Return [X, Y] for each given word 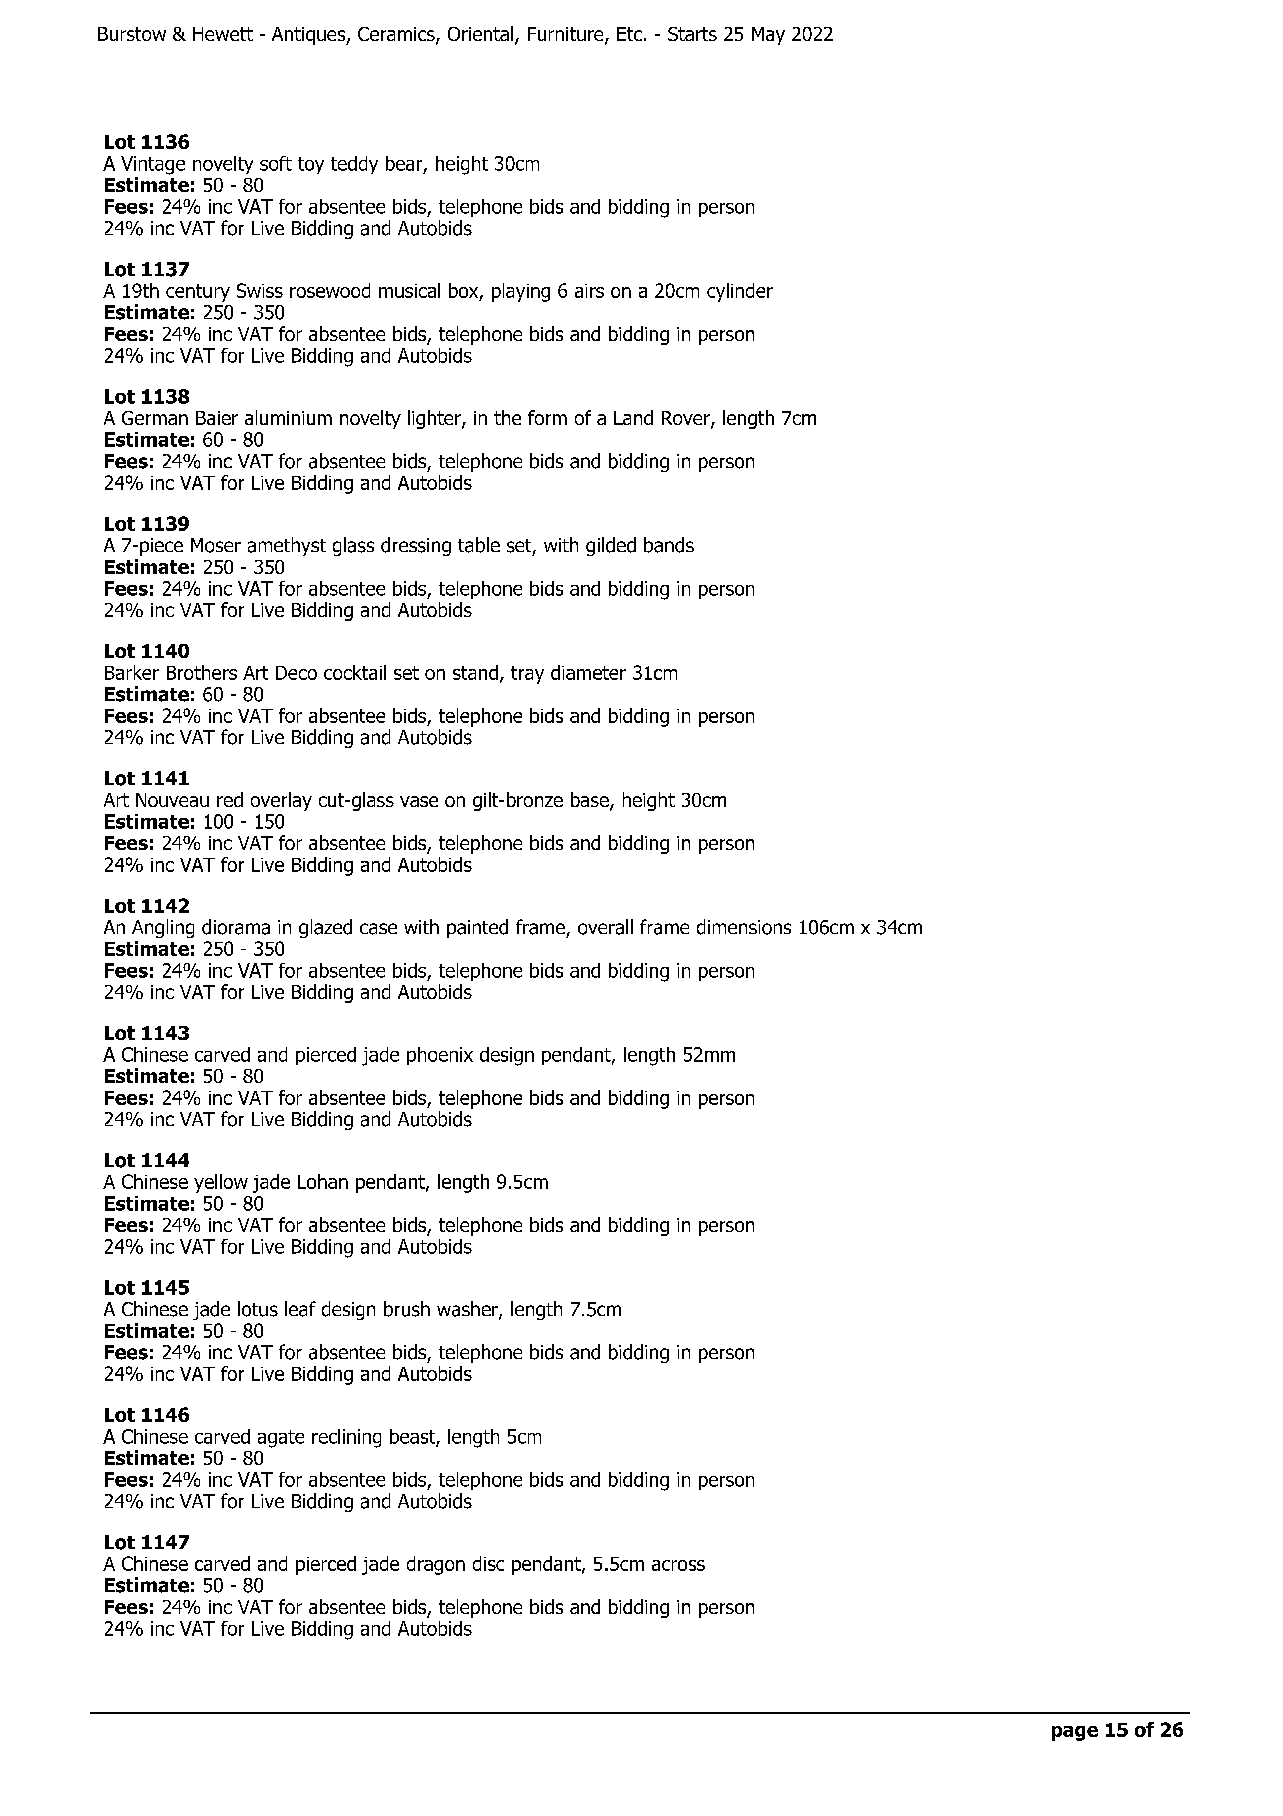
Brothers [202, 672]
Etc [629, 34]
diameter [588, 672]
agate [281, 1439]
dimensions [744, 927]
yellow [221, 1183]
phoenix [440, 1056]
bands [669, 545]
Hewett [223, 34]
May [768, 36]
